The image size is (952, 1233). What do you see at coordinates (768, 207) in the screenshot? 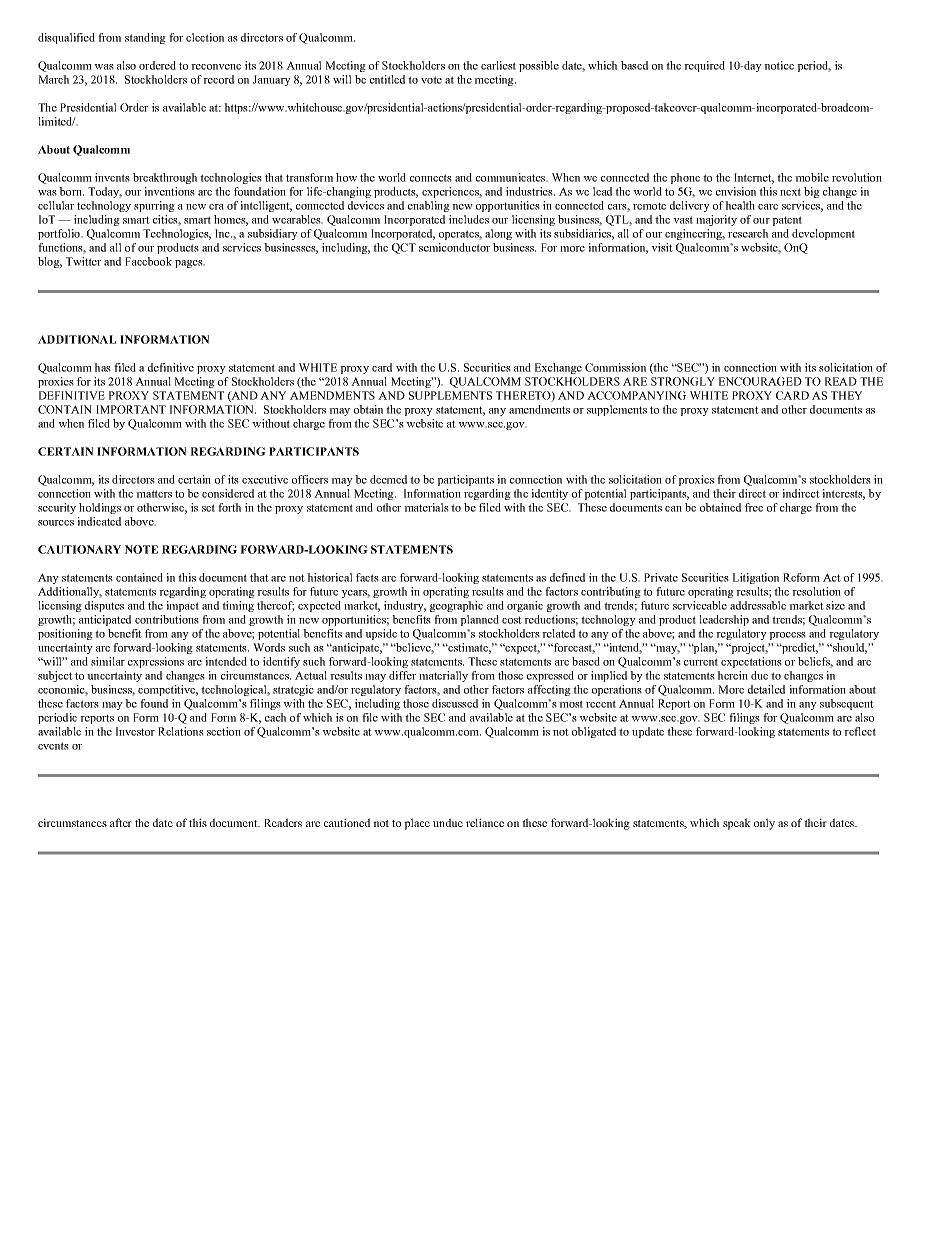
I see `care` at bounding box center [768, 207].
